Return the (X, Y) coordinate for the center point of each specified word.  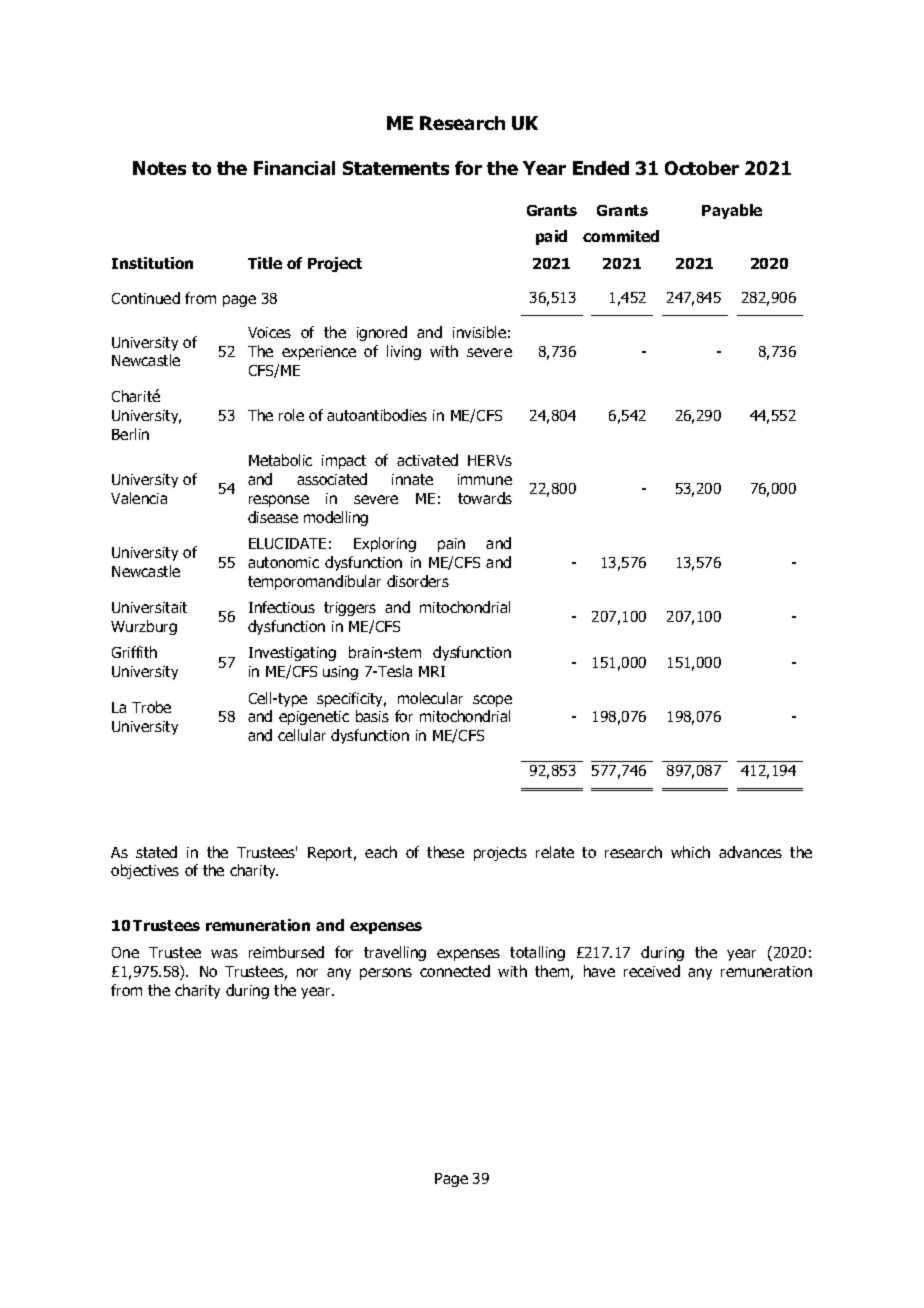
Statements (396, 168)
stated (156, 852)
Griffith (134, 652)
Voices (269, 332)
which (690, 852)
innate (412, 479)
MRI (432, 671)
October (702, 168)
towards (485, 498)
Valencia (139, 498)
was (224, 953)
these (445, 852)
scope (492, 701)
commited (621, 236)
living (404, 352)
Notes (159, 168)
